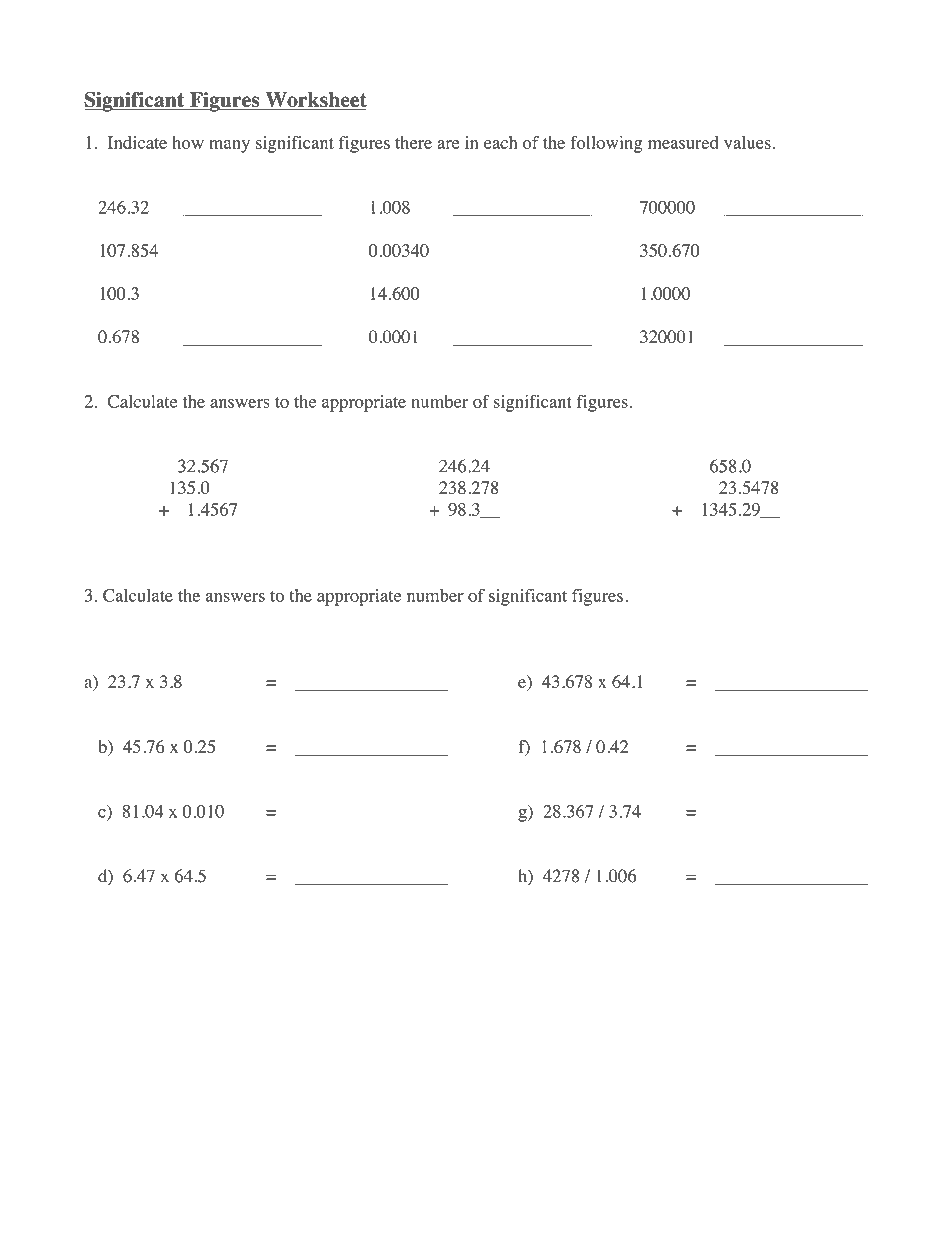 Image resolution: width=952 pixels, height=1233 pixels. What do you see at coordinates (500, 142) in the screenshot?
I see `each` at bounding box center [500, 142].
